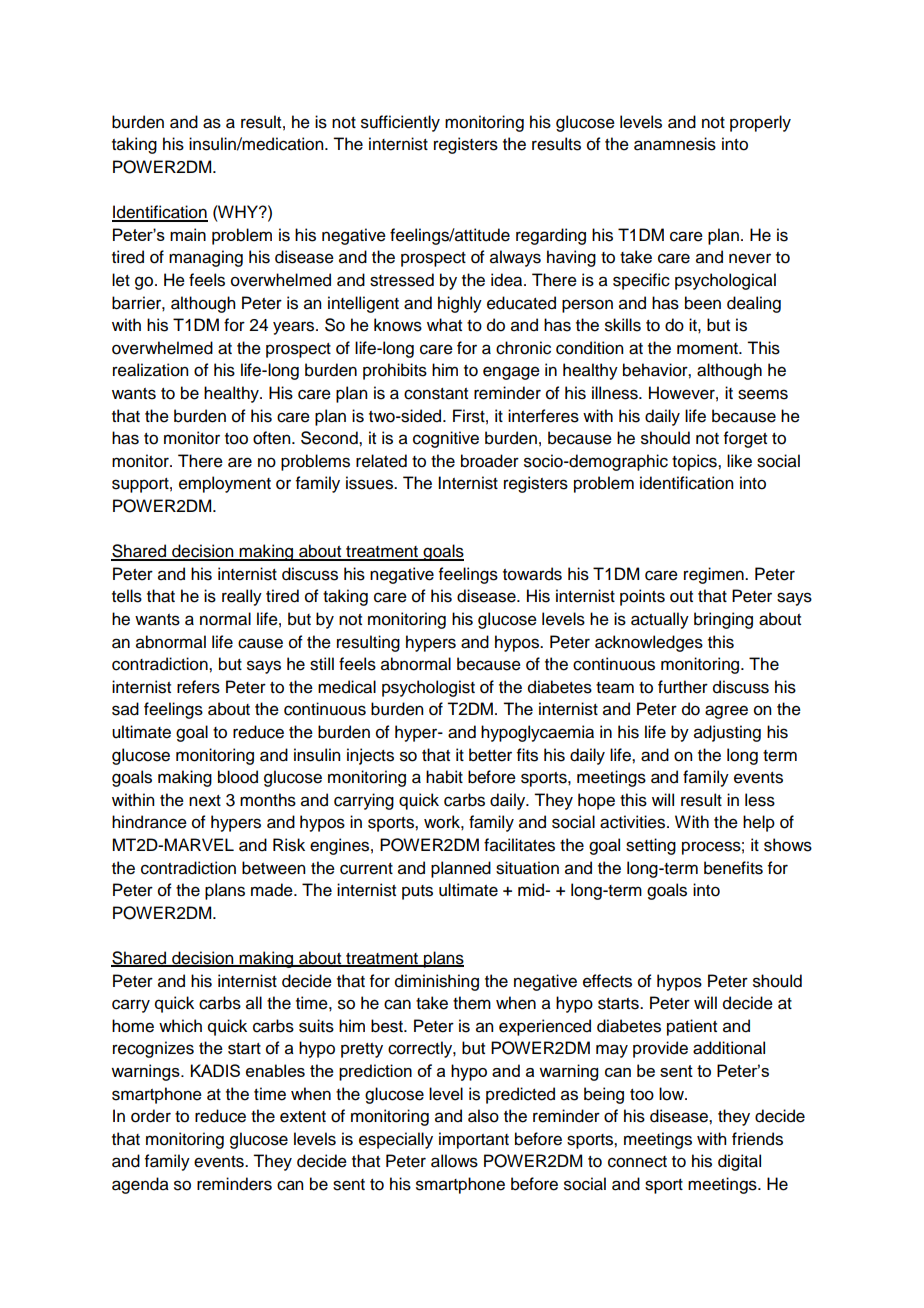 The width and height of the screenshot is (924, 1308). Describe the element at coordinates (205, 801) in the screenshot. I see `next` at that location.
